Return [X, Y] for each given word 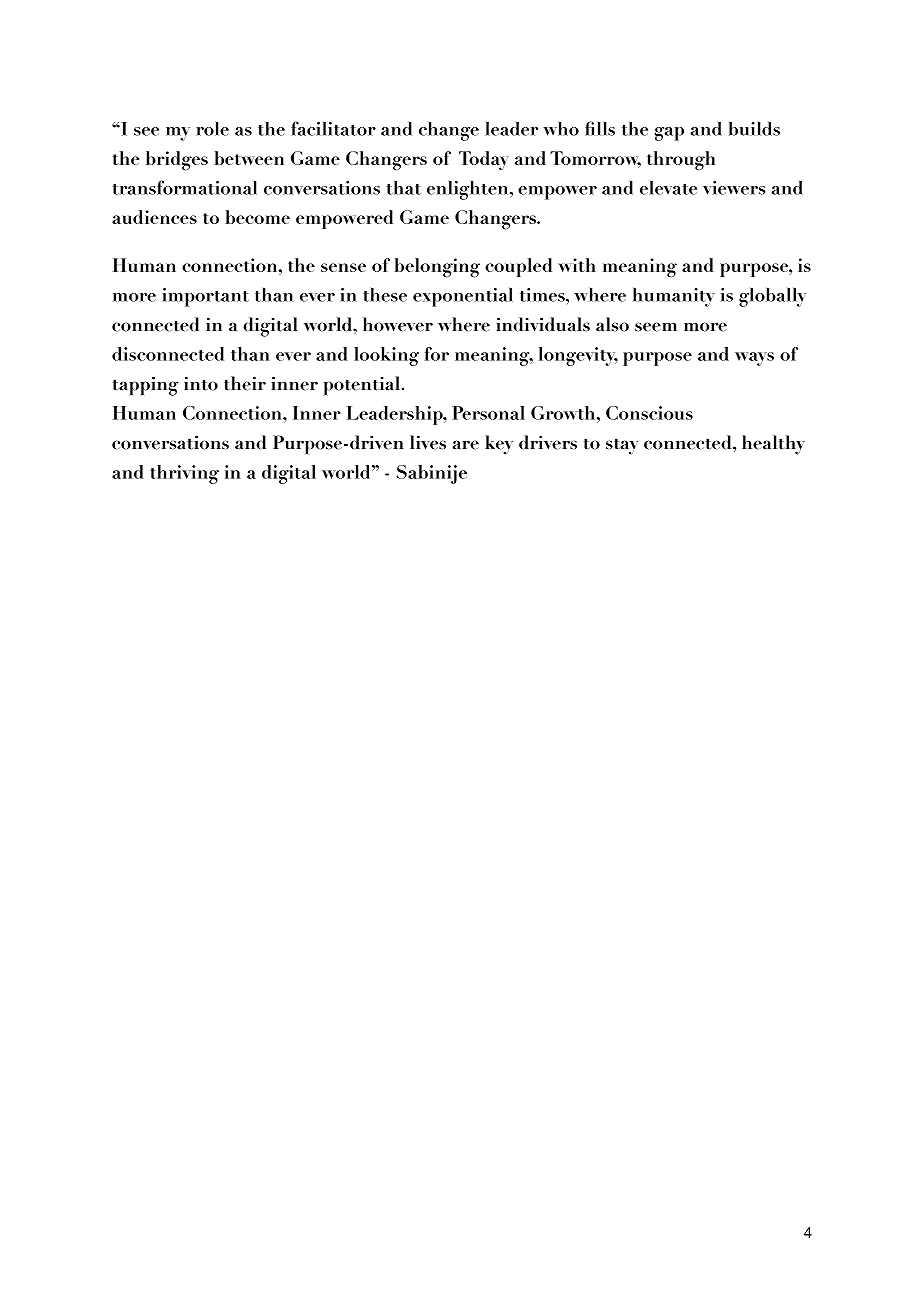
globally [772, 297]
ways [754, 359]
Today [484, 160]
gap [669, 134]
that [404, 188]
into [201, 383]
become [258, 217]
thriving [184, 474]
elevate [668, 188]
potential [362, 386]
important [205, 297]
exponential [463, 297]
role [212, 129]
